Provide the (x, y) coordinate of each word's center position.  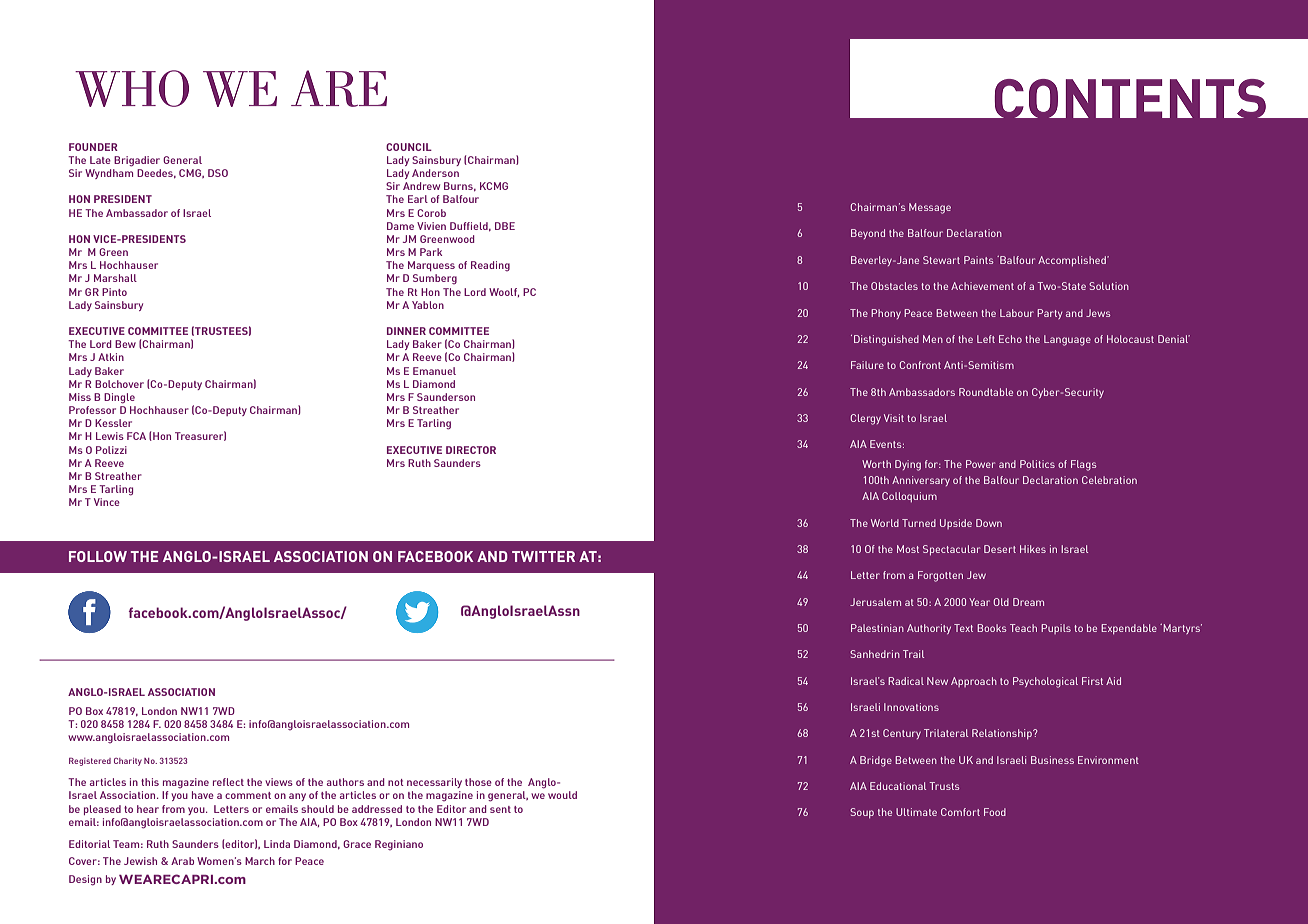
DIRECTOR (471, 450)
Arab (182, 861)
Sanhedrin (875, 654)
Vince (107, 502)
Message (930, 208)
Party (1049, 314)
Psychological (1045, 682)
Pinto (114, 292)
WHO (132, 88)
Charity (128, 762)
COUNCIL (409, 147)
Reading (490, 266)
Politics (1037, 464)
